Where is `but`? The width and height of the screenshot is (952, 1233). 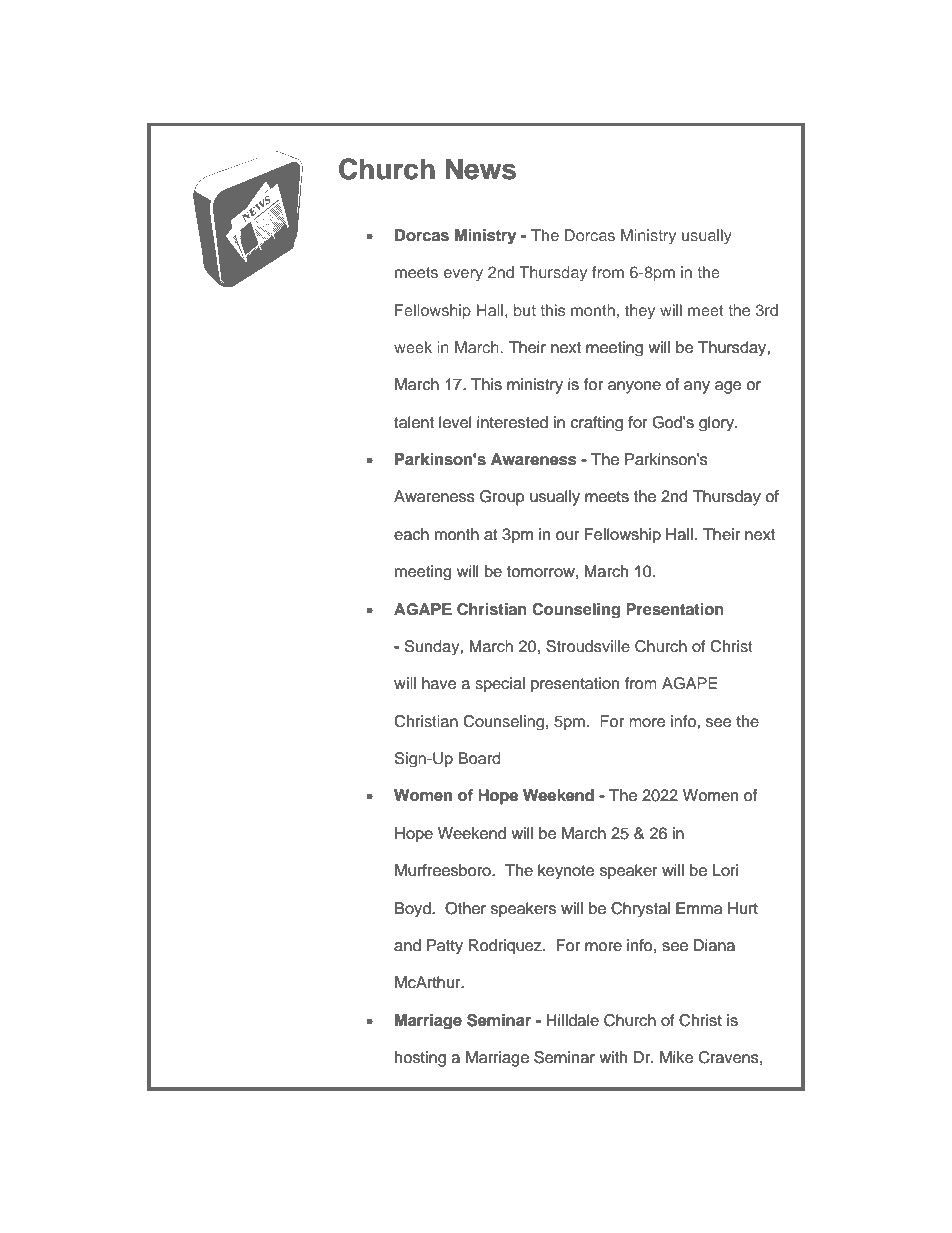 but is located at coordinates (525, 310).
